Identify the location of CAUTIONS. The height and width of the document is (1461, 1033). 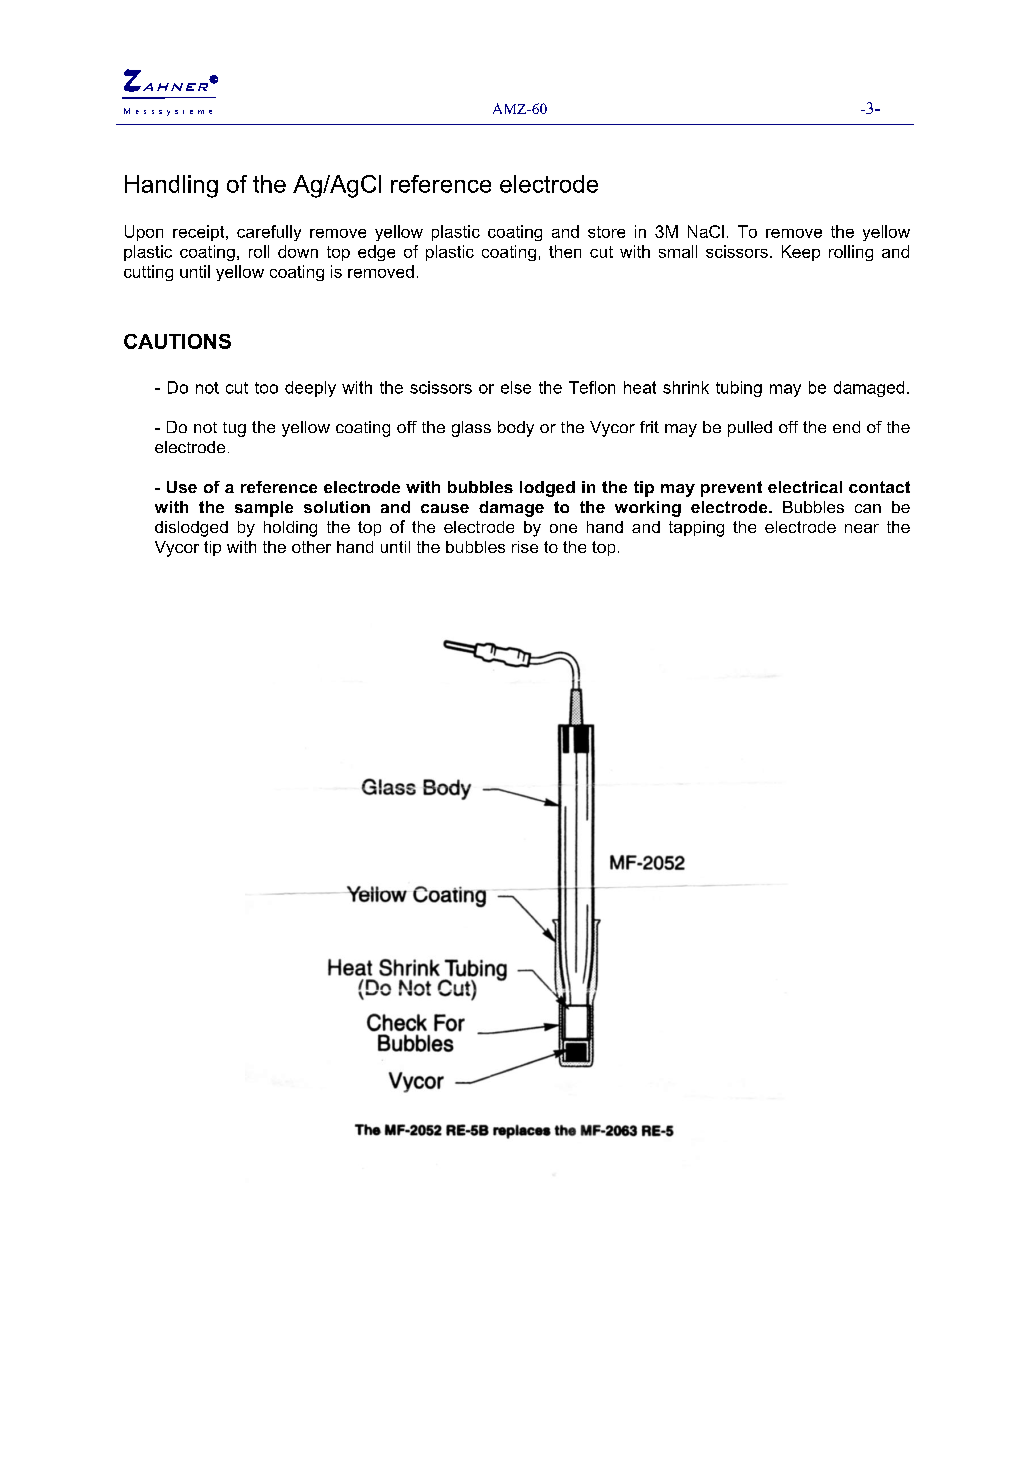
(177, 341).
